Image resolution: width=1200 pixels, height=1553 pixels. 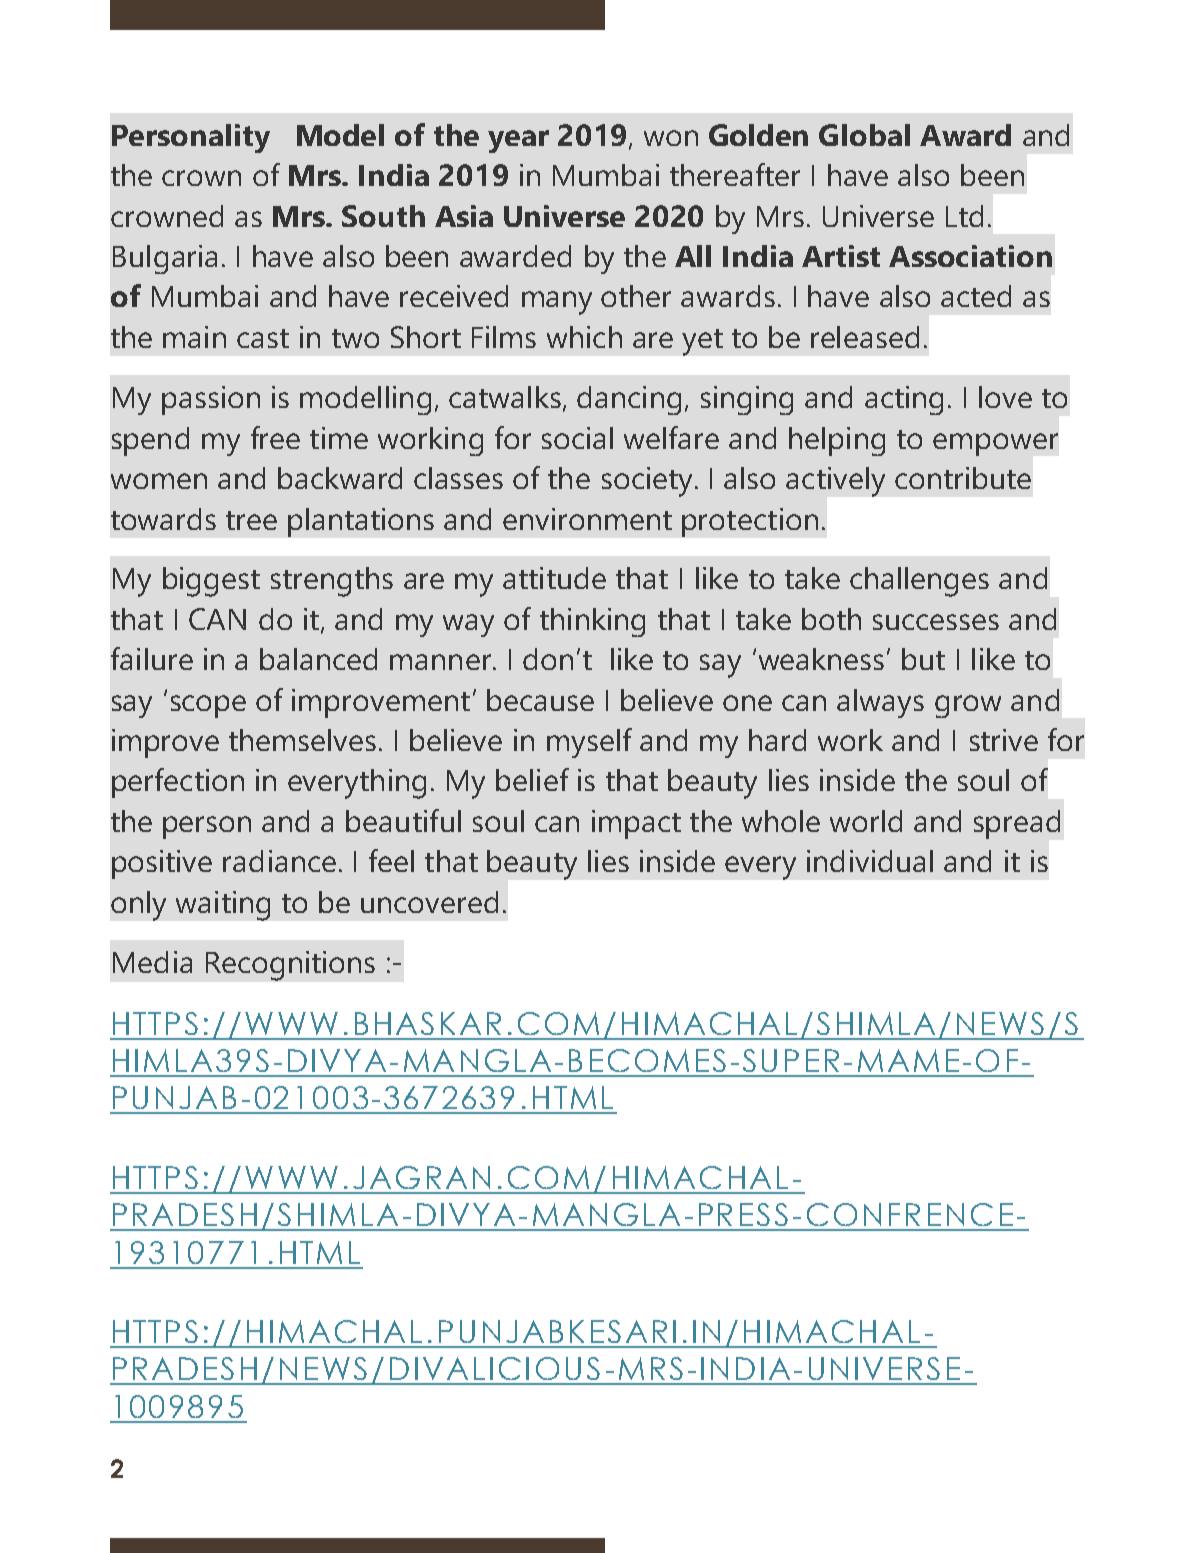 I want to click on attitude, so click(x=554, y=578).
